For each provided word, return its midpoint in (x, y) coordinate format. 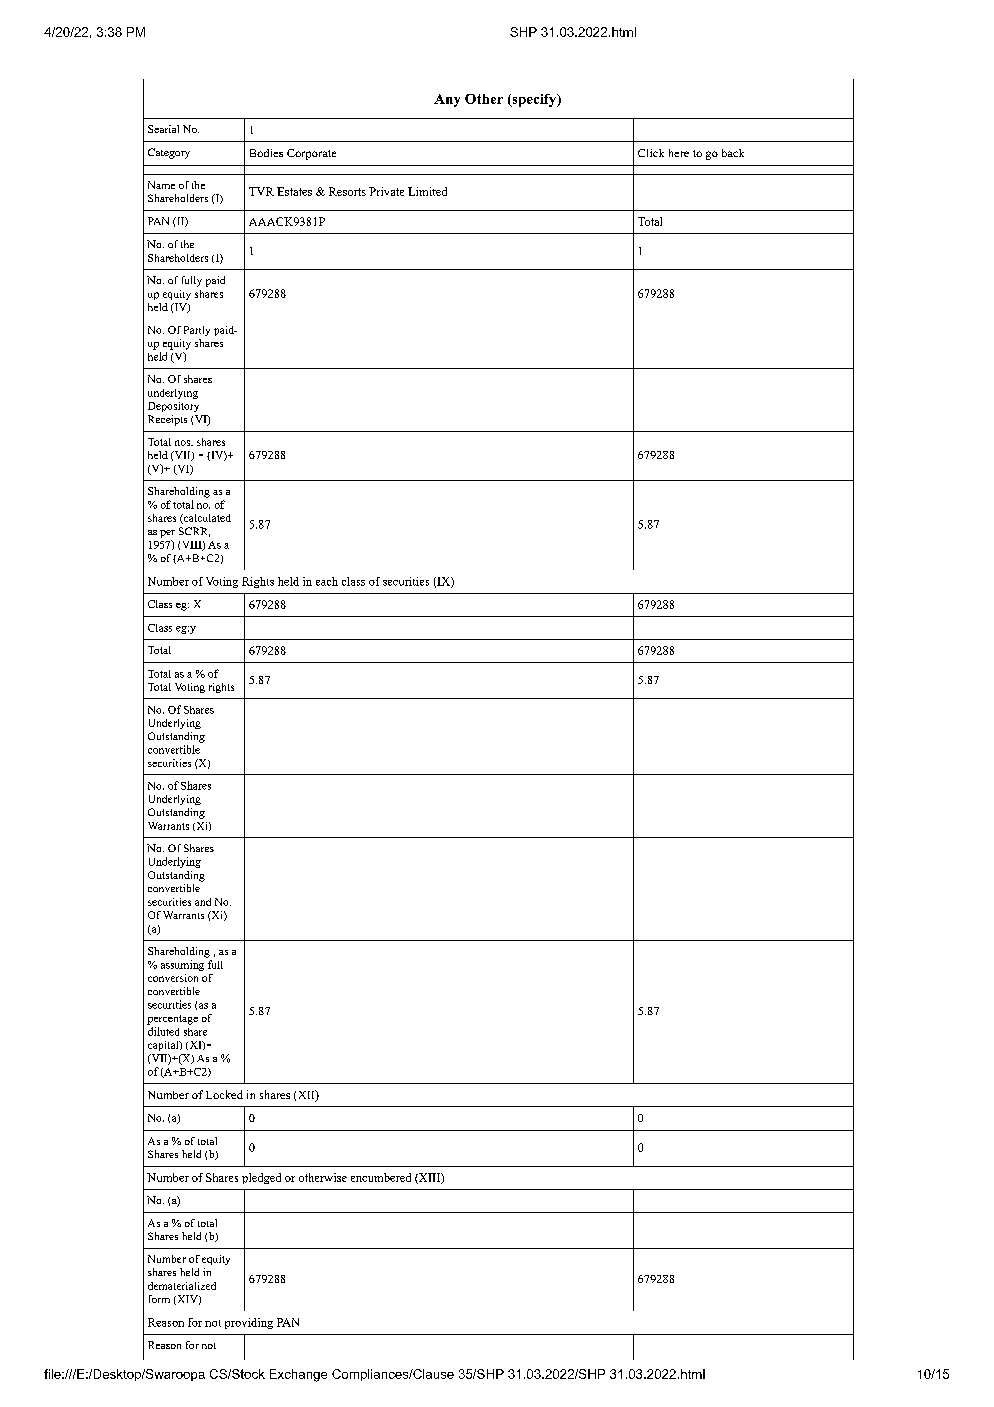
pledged (261, 1178)
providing (249, 1323)
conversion (173, 978)
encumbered (381, 1177)
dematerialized (182, 1286)
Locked (224, 1094)
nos (184, 443)
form (159, 1299)
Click (651, 153)
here (679, 153)
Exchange (298, 1375)
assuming (182, 965)
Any (447, 100)
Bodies (266, 153)
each (327, 581)
